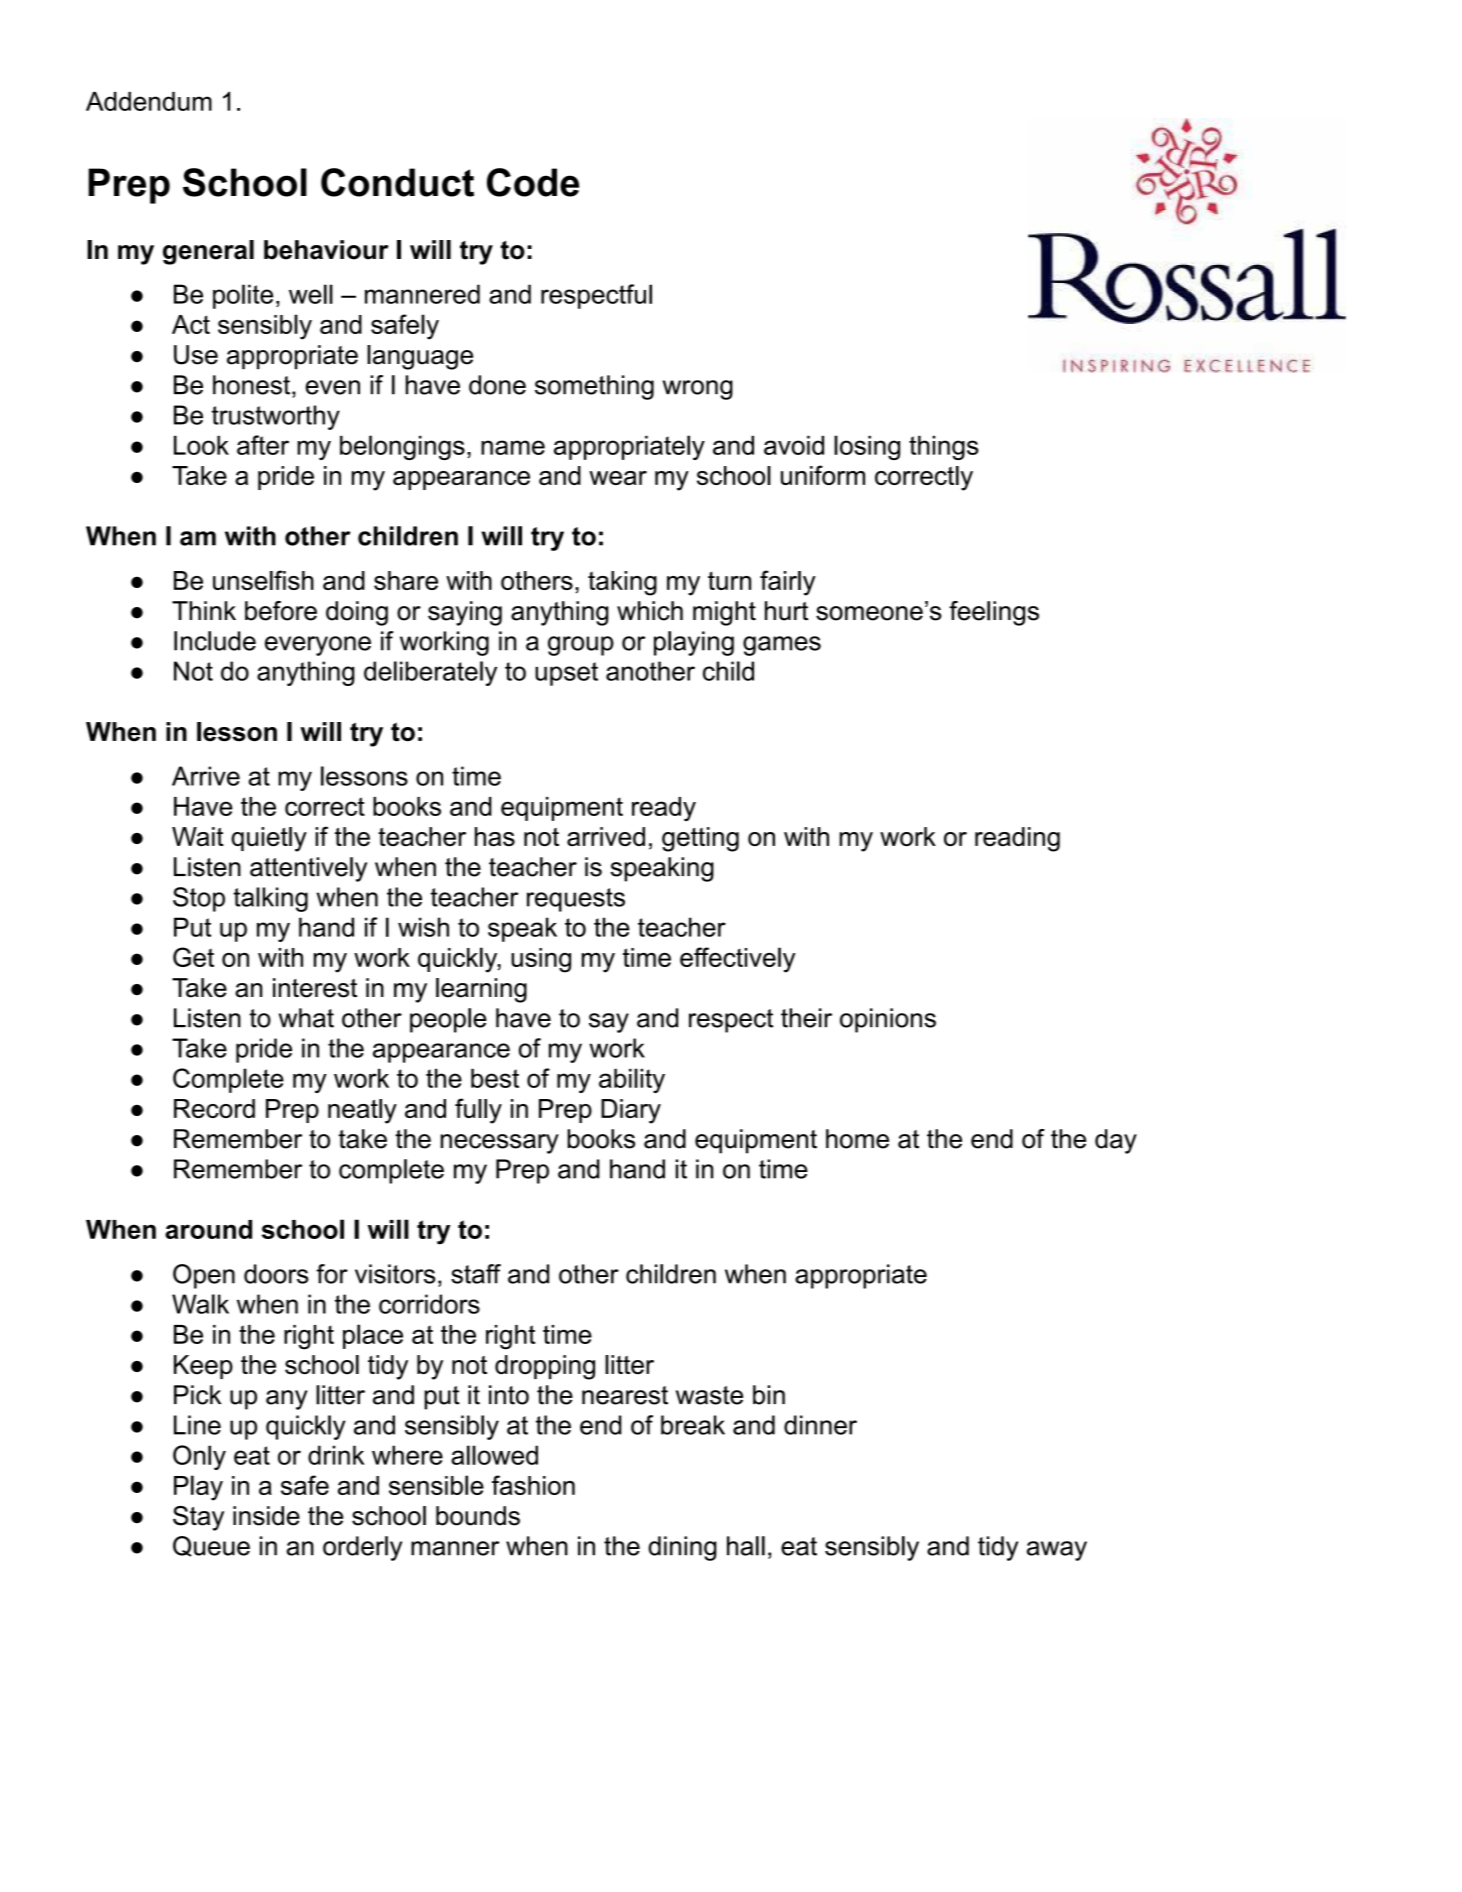 The height and width of the image is (1892, 1462). What do you see at coordinates (1017, 839) in the image?
I see `reading` at bounding box center [1017, 839].
